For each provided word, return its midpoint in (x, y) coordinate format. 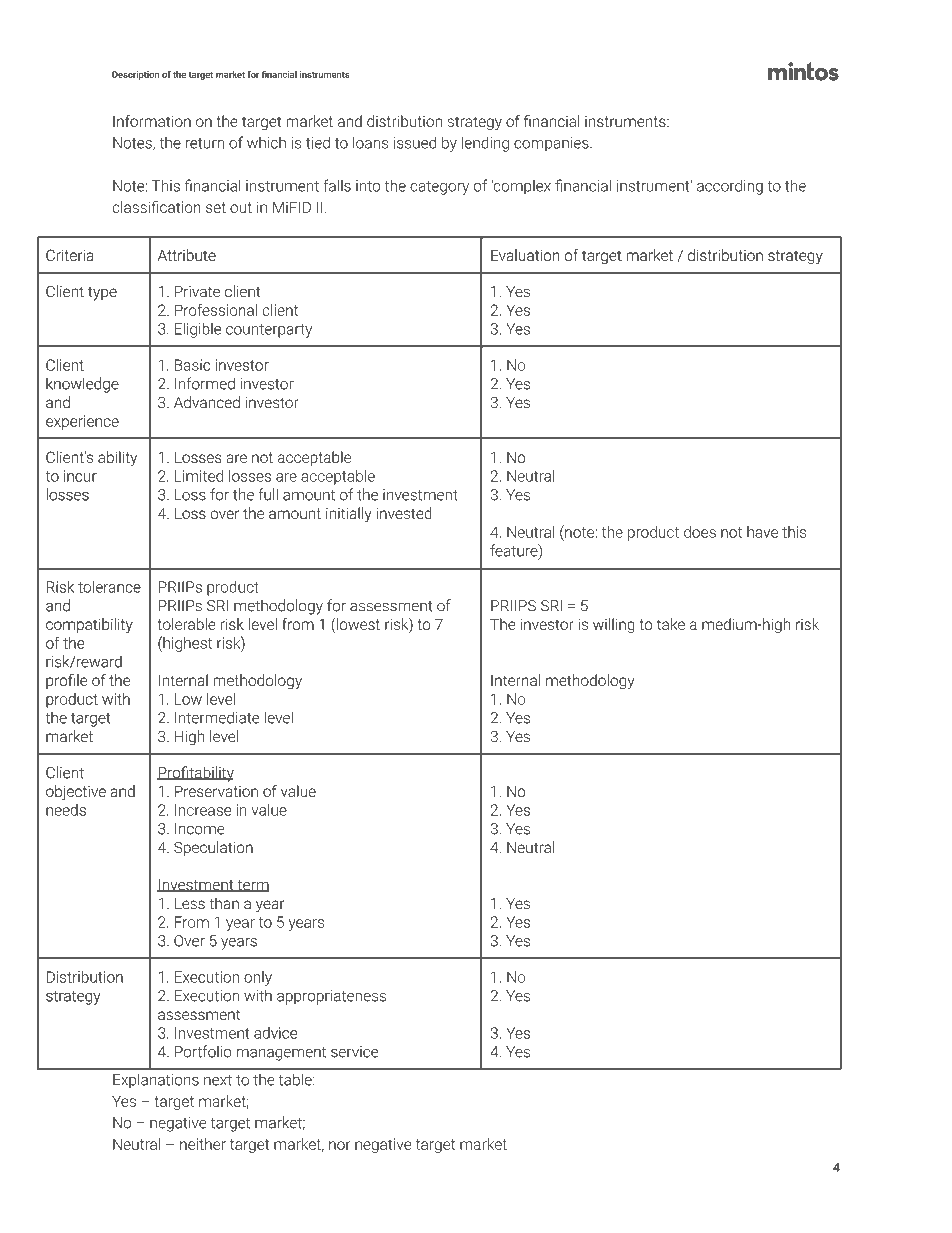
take (671, 624)
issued (415, 142)
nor (340, 1145)
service (354, 1052)
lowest (358, 624)
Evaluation (525, 255)
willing (614, 625)
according (730, 187)
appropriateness (331, 997)
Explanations (156, 1081)
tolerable (187, 624)
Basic (192, 365)
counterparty (269, 331)
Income (200, 829)
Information (152, 121)
